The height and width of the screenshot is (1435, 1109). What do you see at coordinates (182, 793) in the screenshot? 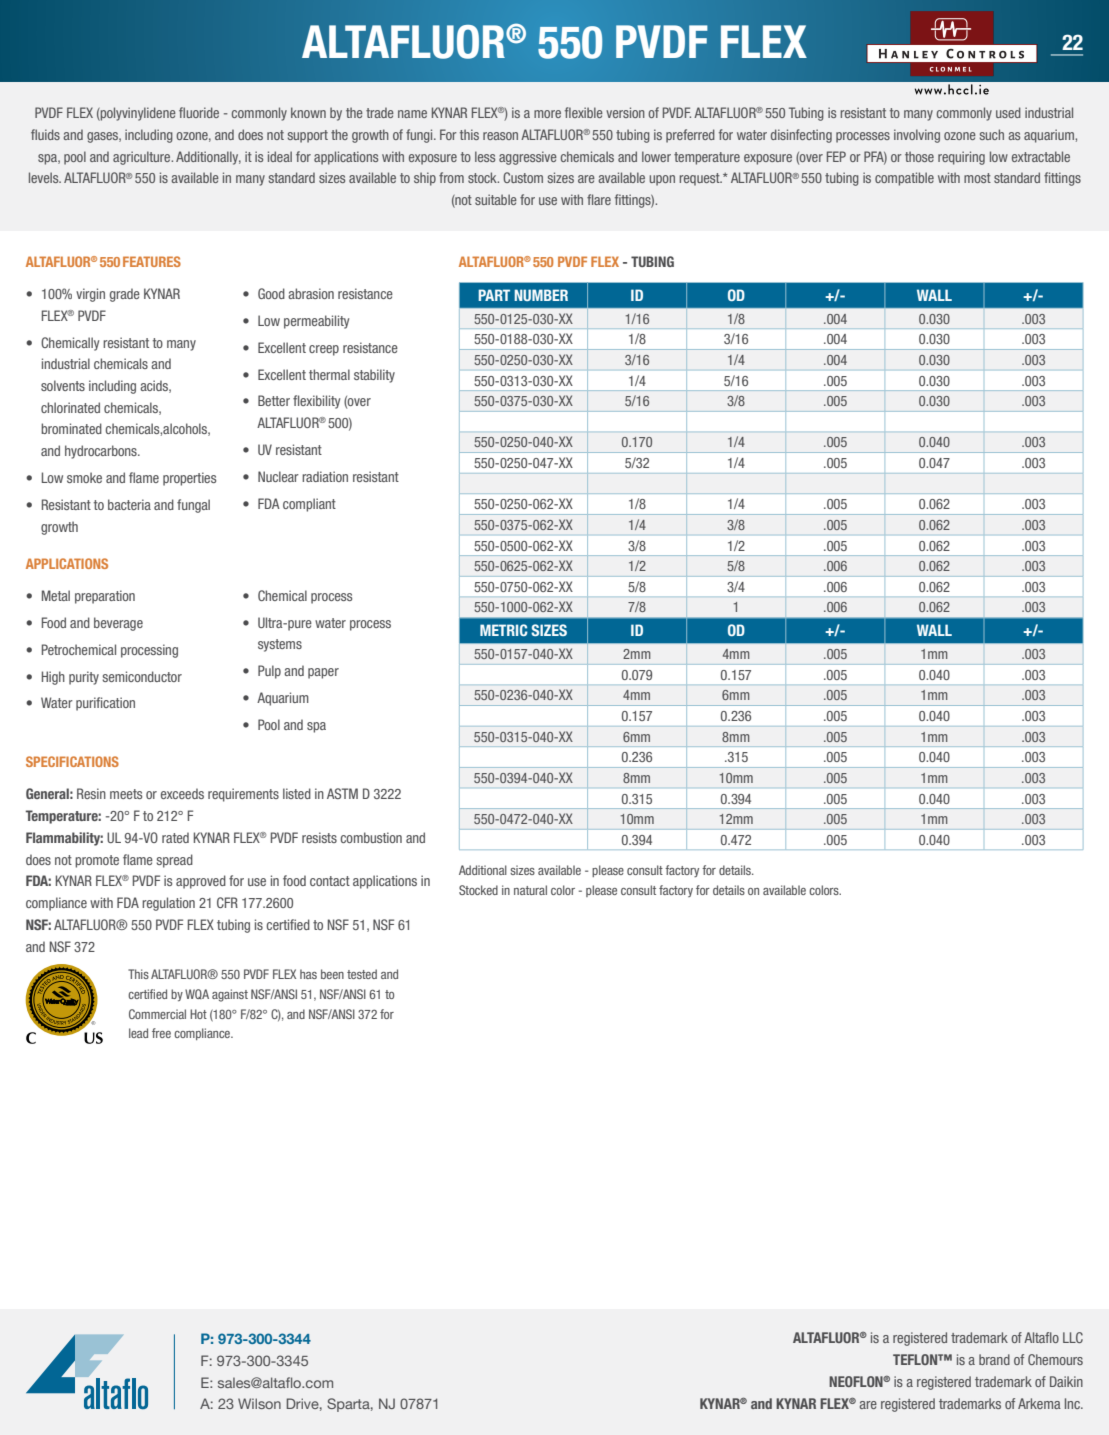
I see `exceeds` at bounding box center [182, 793].
